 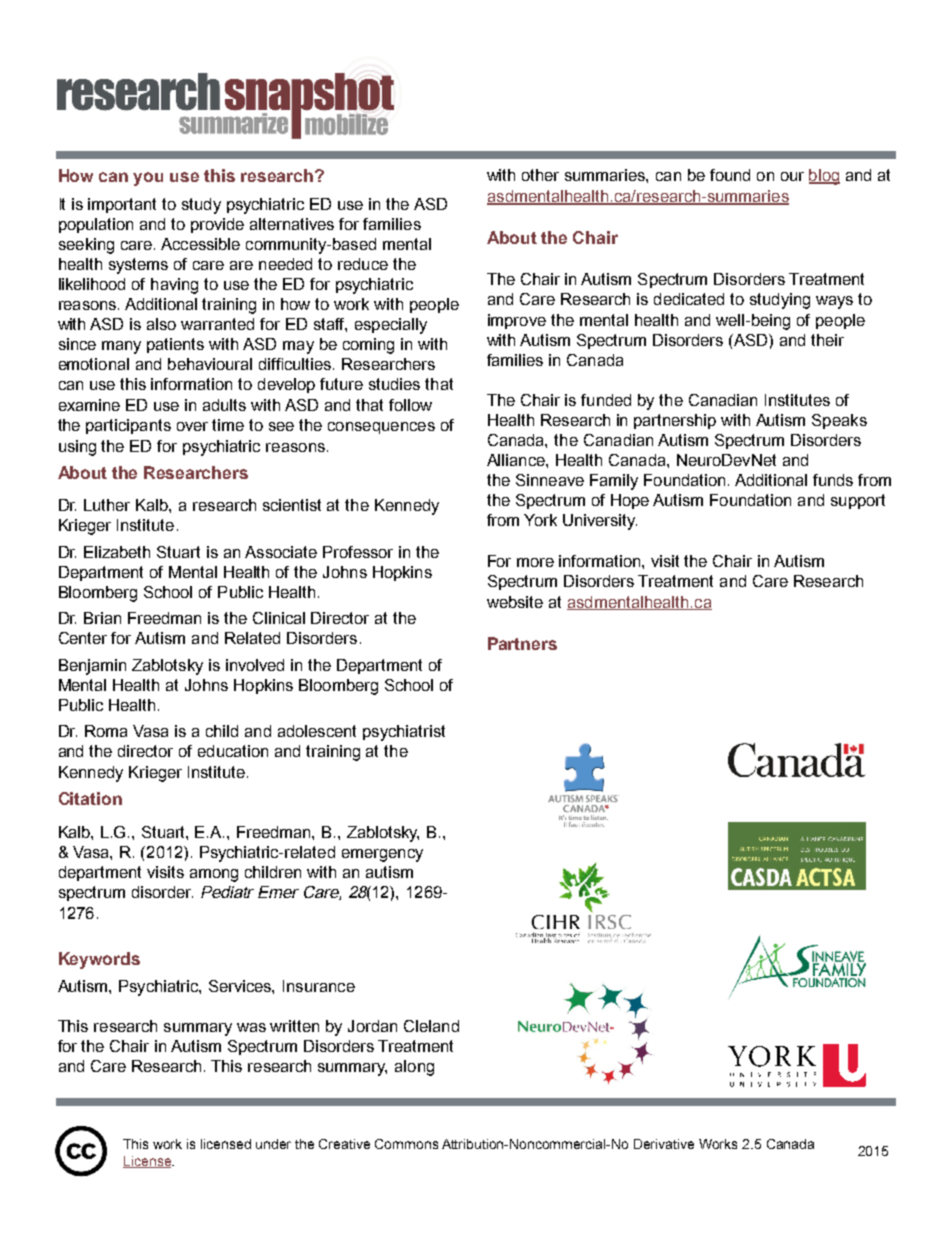 What do you see at coordinates (273, 1144) in the screenshot?
I see `under` at bounding box center [273, 1144].
